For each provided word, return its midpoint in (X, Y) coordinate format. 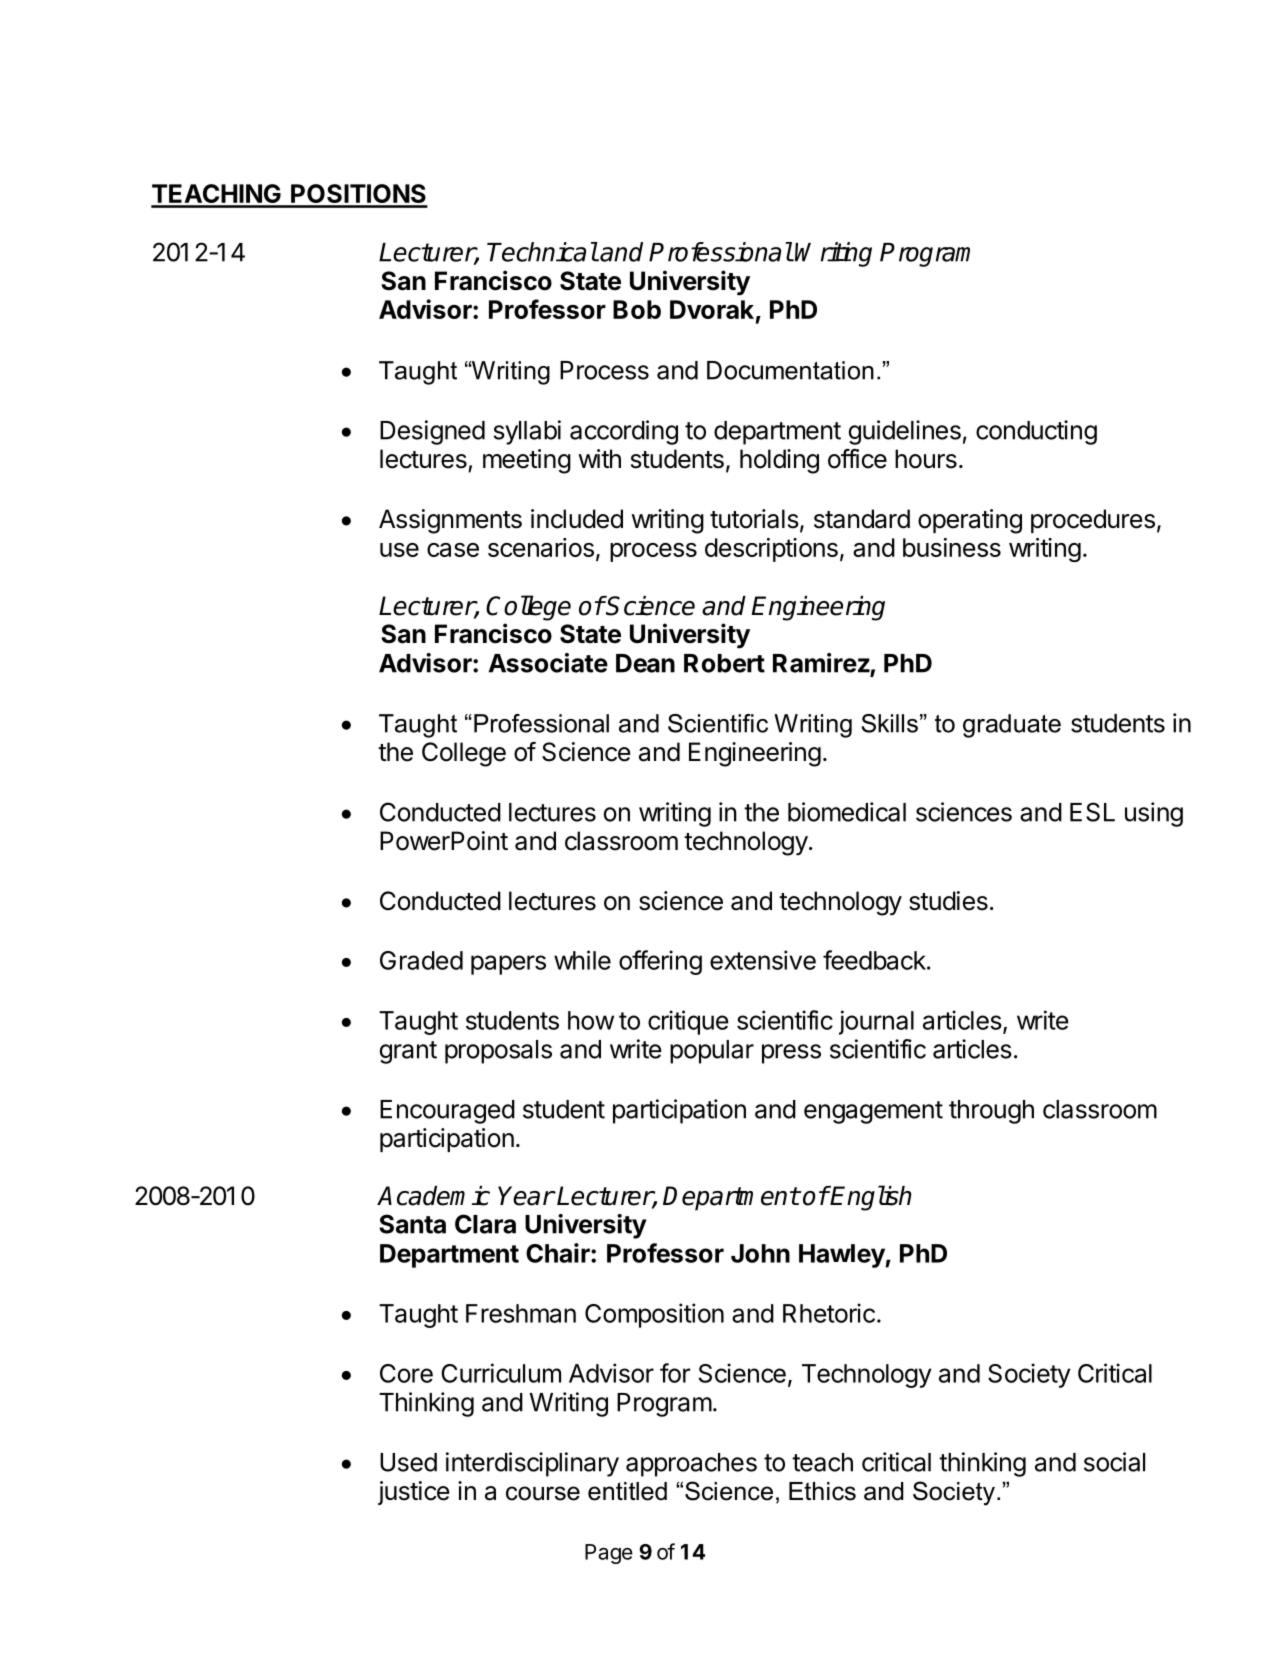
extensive (763, 960)
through (991, 1112)
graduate (1012, 726)
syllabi (527, 432)
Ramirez (821, 663)
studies (948, 901)
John (760, 1253)
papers (508, 965)
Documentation (790, 370)
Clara (485, 1224)
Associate (548, 663)
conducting (1036, 432)
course (543, 1493)
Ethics (822, 1491)
